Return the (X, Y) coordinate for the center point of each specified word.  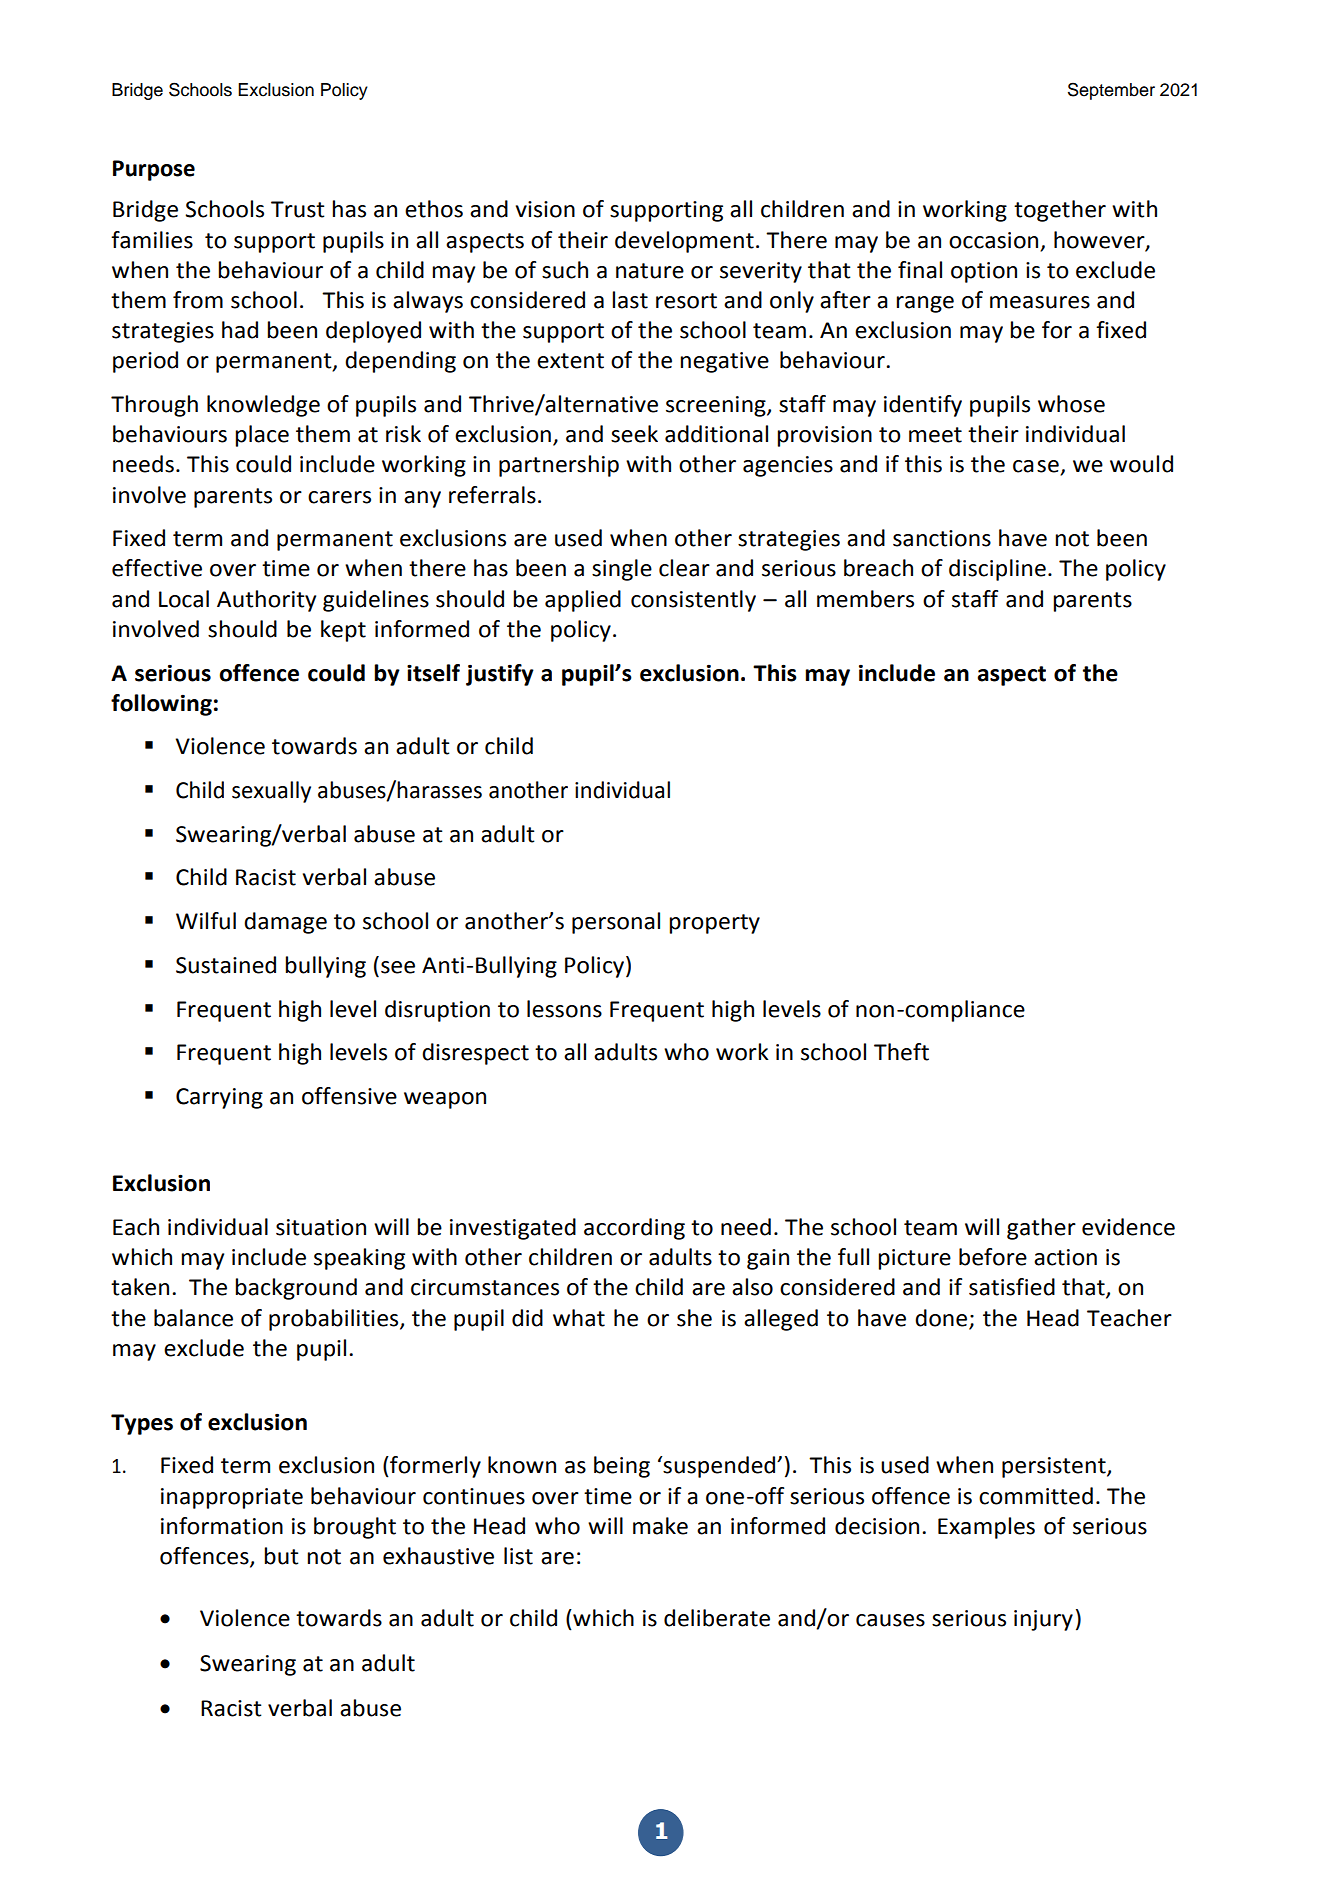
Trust (298, 209)
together (1060, 211)
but (281, 1556)
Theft (901, 1052)
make (660, 1526)
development (684, 242)
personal (616, 923)
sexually (271, 792)
